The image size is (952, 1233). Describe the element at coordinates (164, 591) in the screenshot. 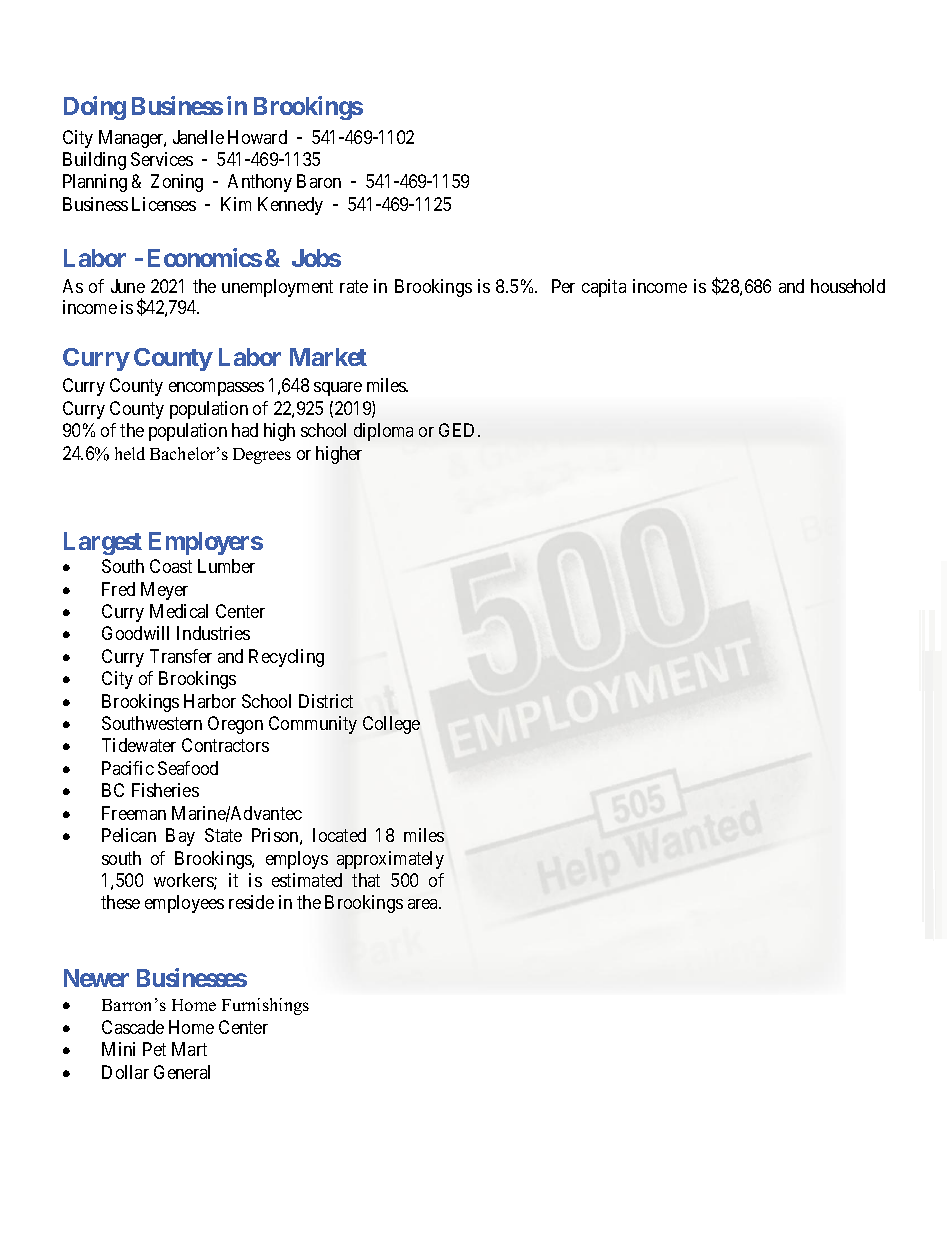

I see `Meyer` at that location.
